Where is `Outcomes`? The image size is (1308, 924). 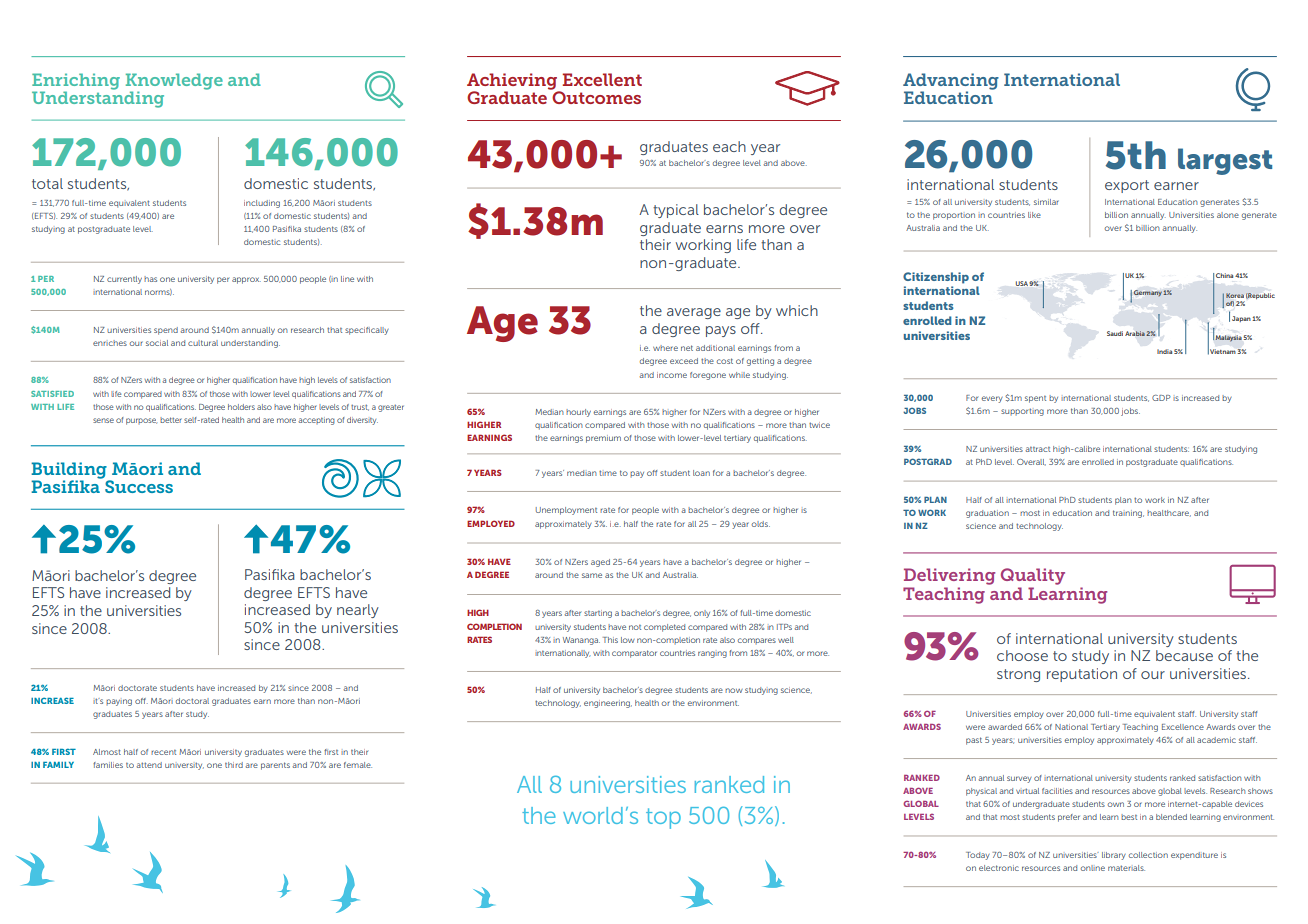
Outcomes is located at coordinates (595, 96).
